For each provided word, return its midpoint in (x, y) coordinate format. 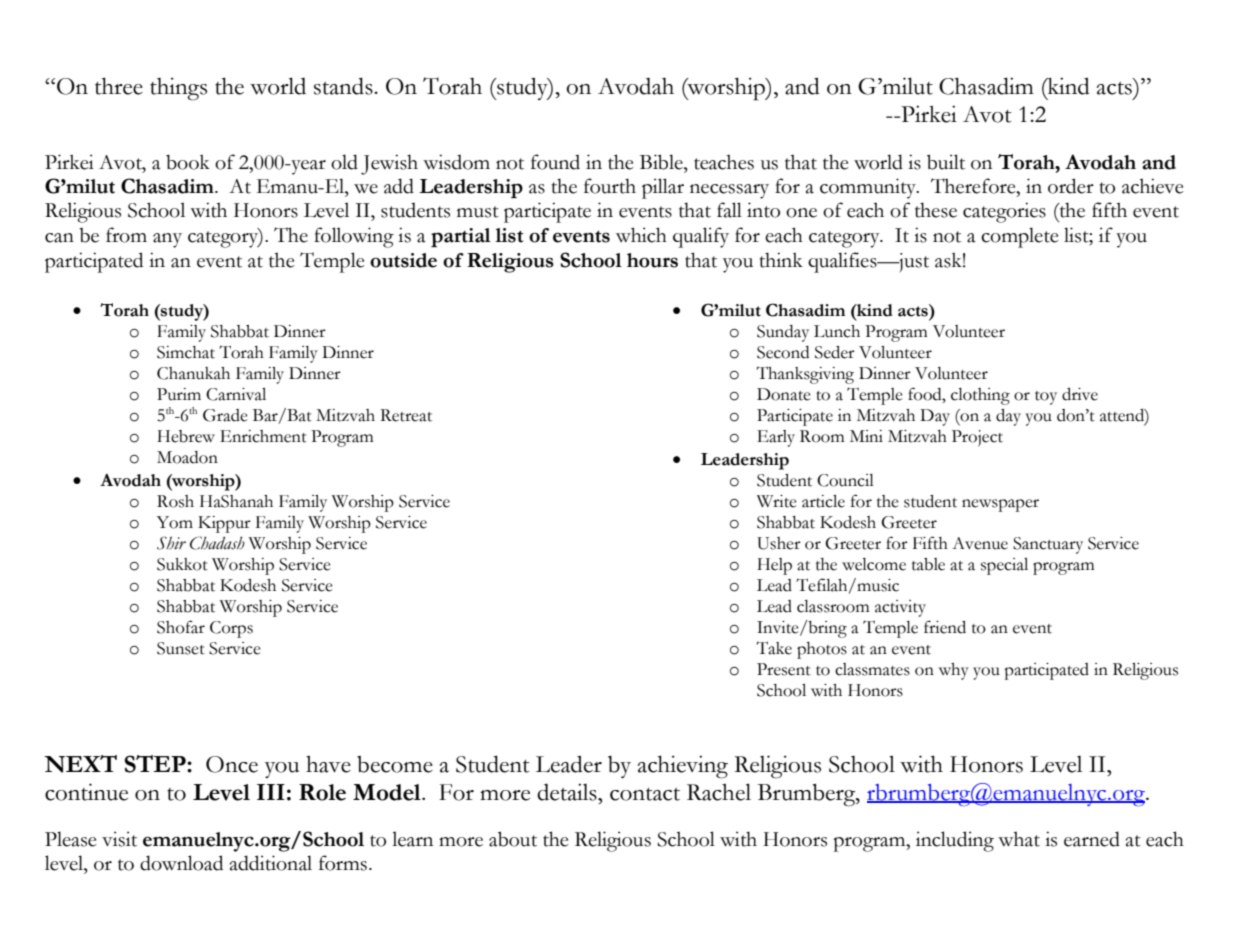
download (181, 863)
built (946, 162)
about (513, 839)
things (178, 89)
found (555, 162)
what (1019, 839)
